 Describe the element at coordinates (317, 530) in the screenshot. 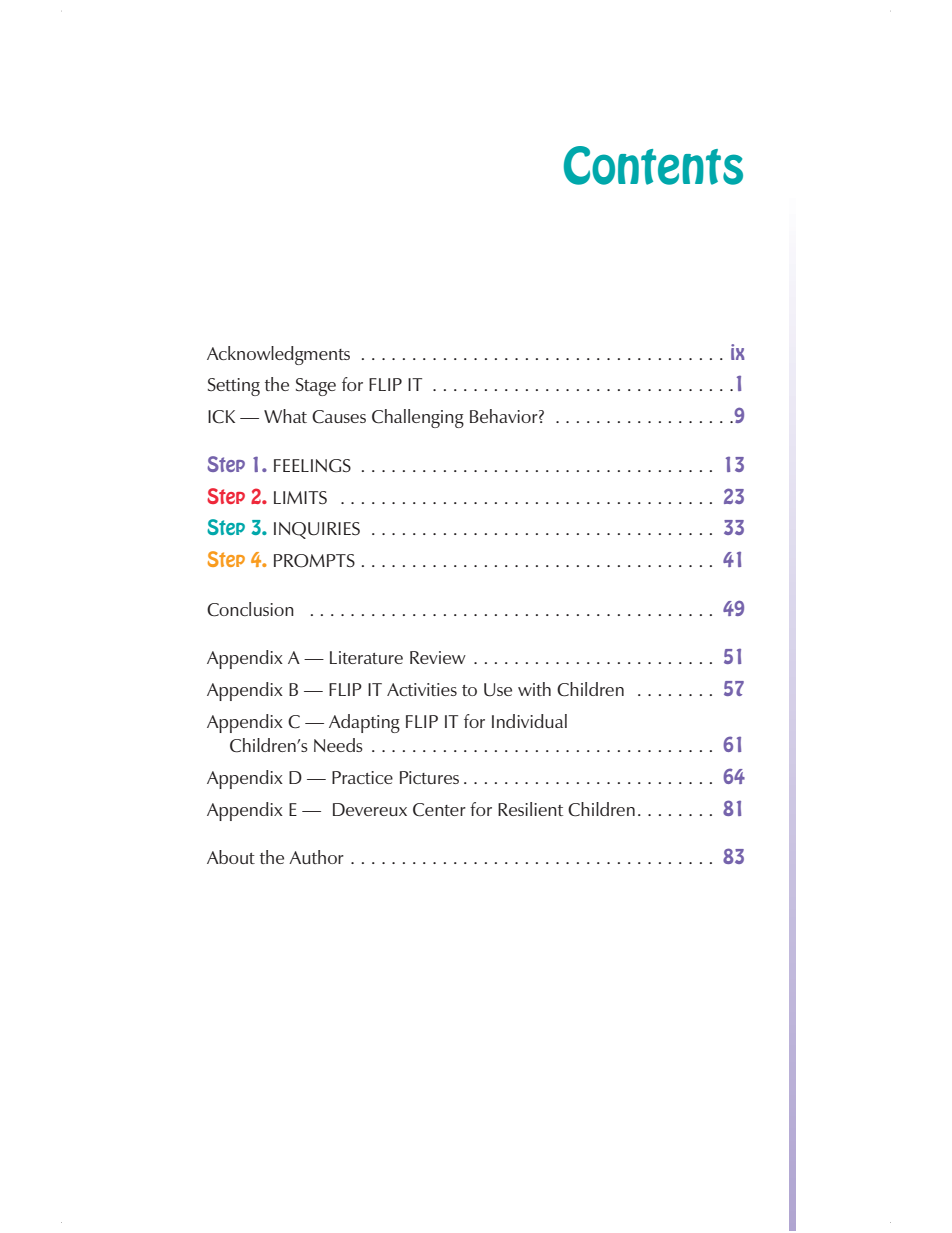

I see `INQUIRIES` at that location.
